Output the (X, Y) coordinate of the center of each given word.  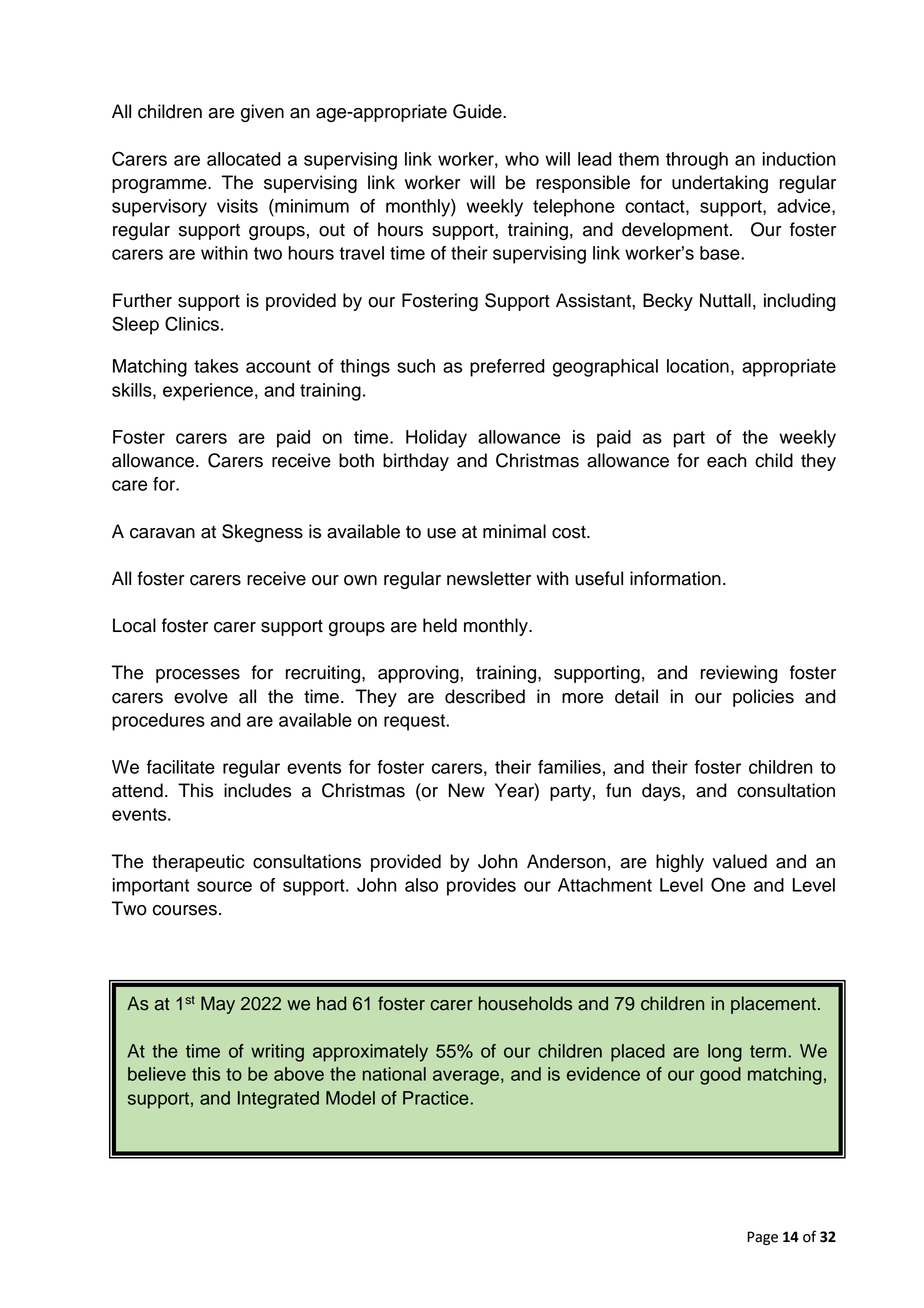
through (697, 161)
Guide (478, 111)
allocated (244, 159)
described (485, 696)
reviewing (739, 674)
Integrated (278, 1100)
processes (198, 676)
